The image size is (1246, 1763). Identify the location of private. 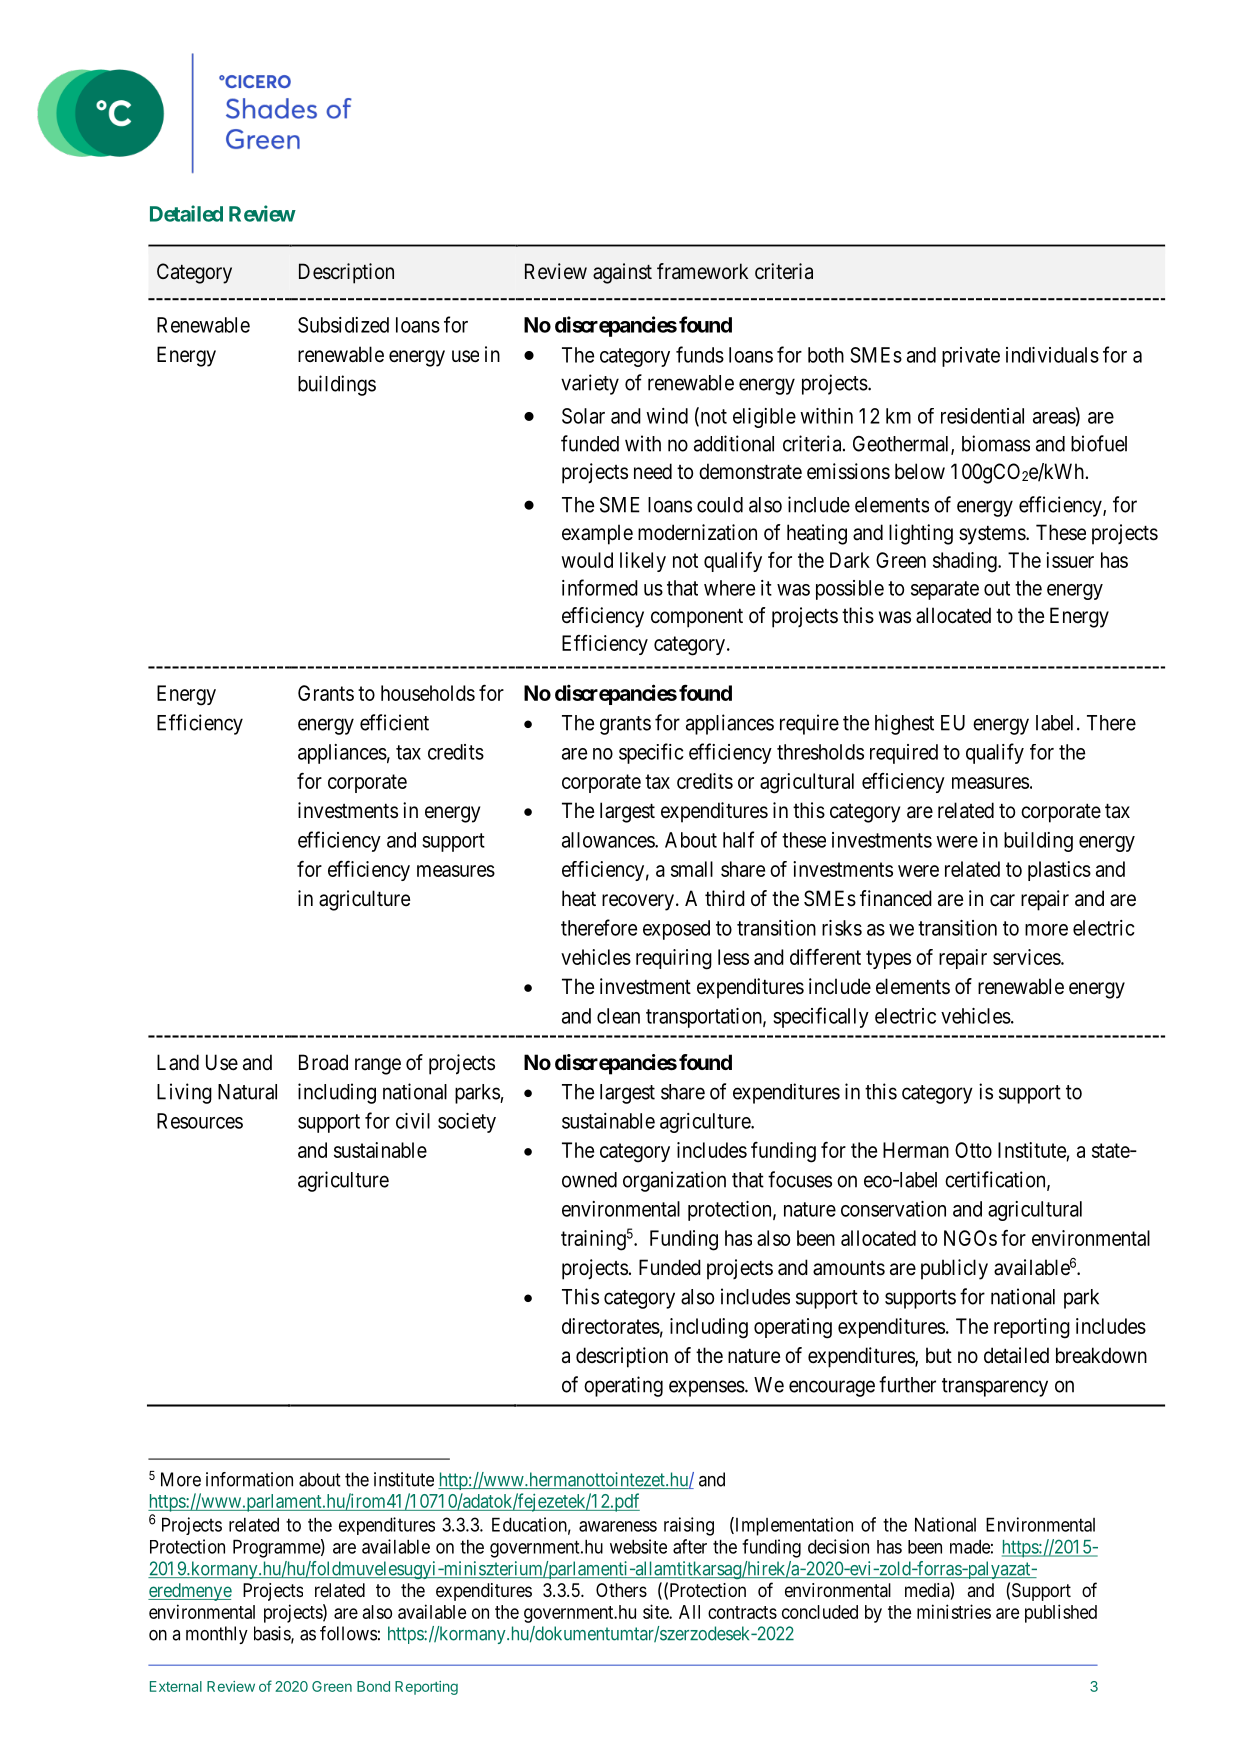
(971, 357).
